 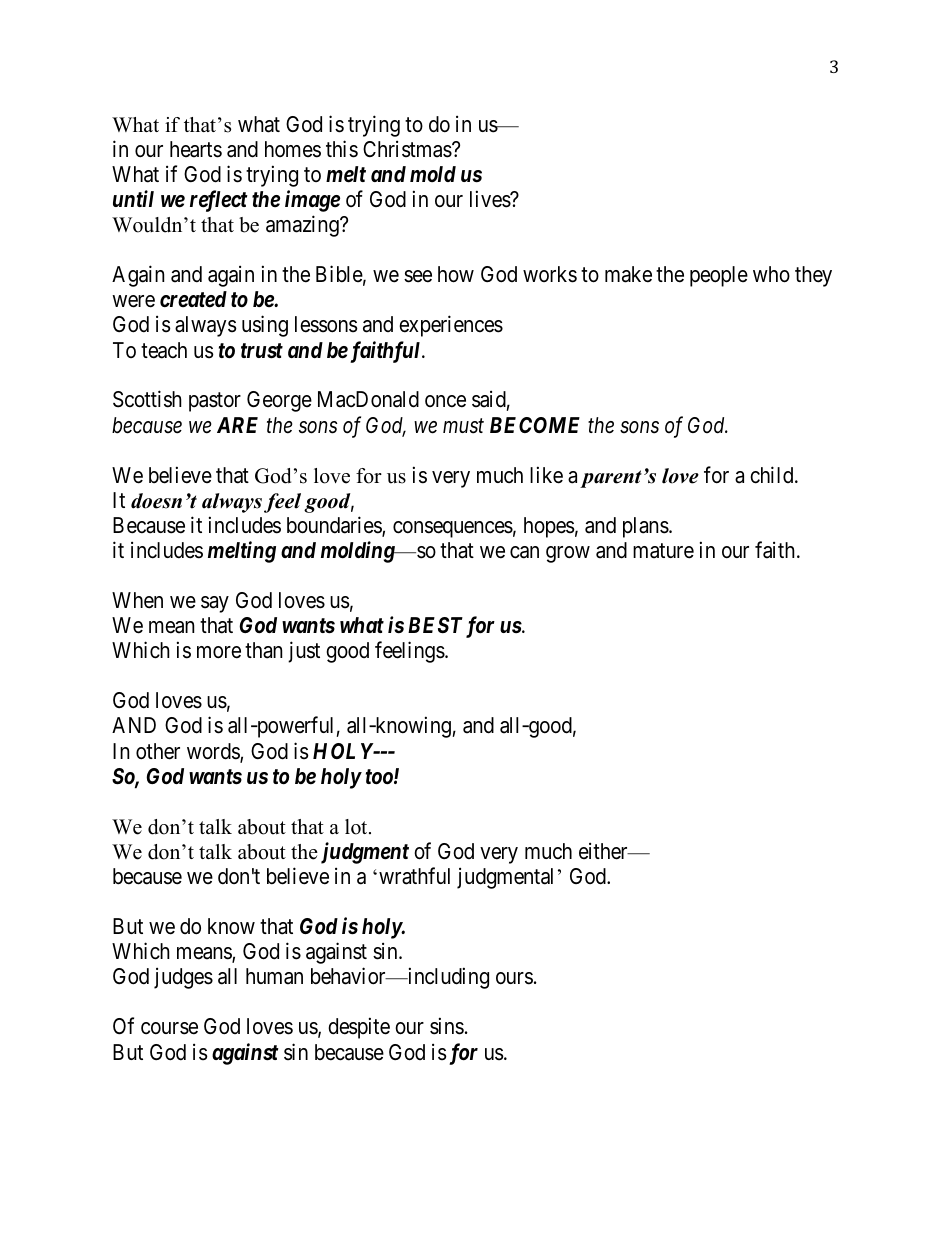 I want to click on sins, so click(x=447, y=1026).
